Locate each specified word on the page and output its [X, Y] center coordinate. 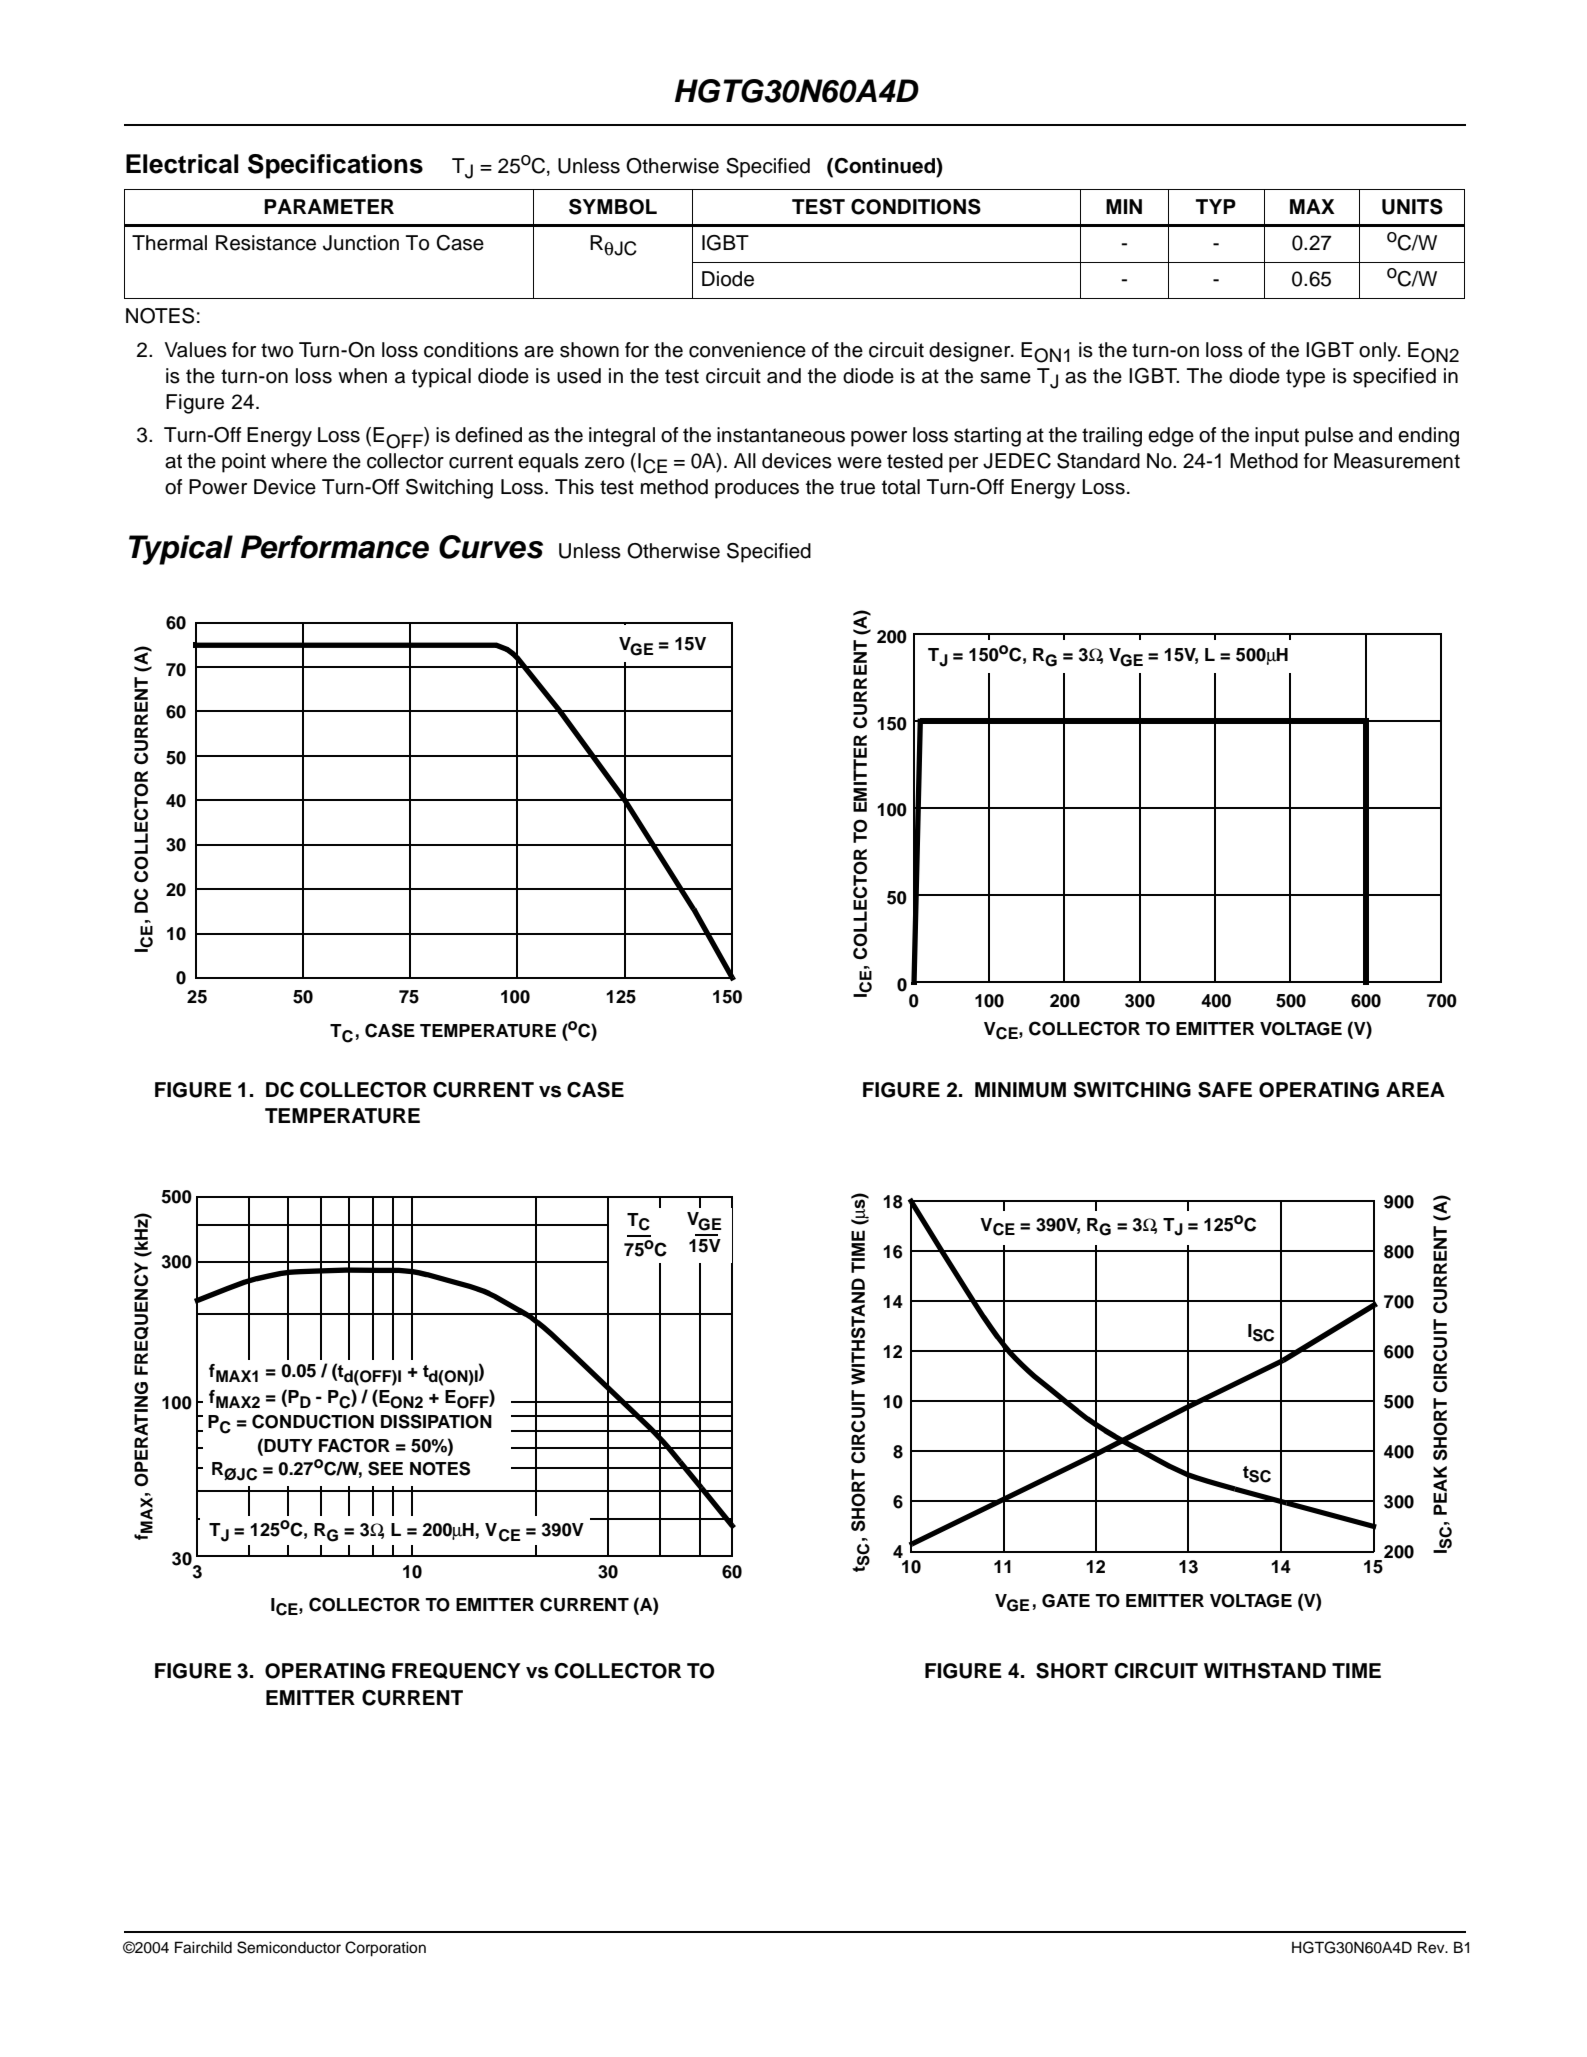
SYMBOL [613, 207]
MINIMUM [1020, 1090]
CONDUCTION [313, 1421]
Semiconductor [289, 1947]
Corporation [385, 1949]
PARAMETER [329, 206]
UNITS [1412, 207]
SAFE [1225, 1090]
